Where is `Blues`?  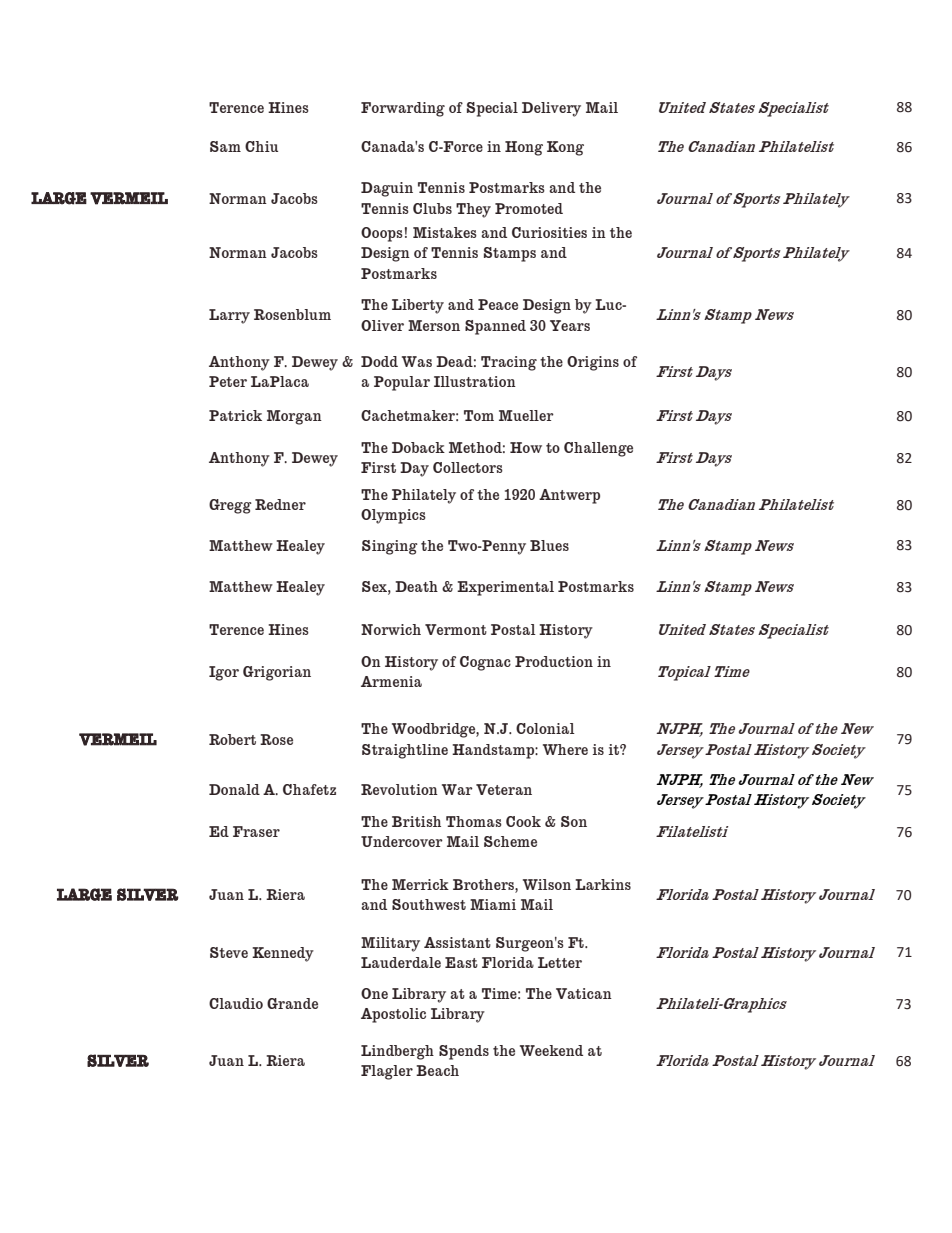
Blues is located at coordinates (549, 545).
